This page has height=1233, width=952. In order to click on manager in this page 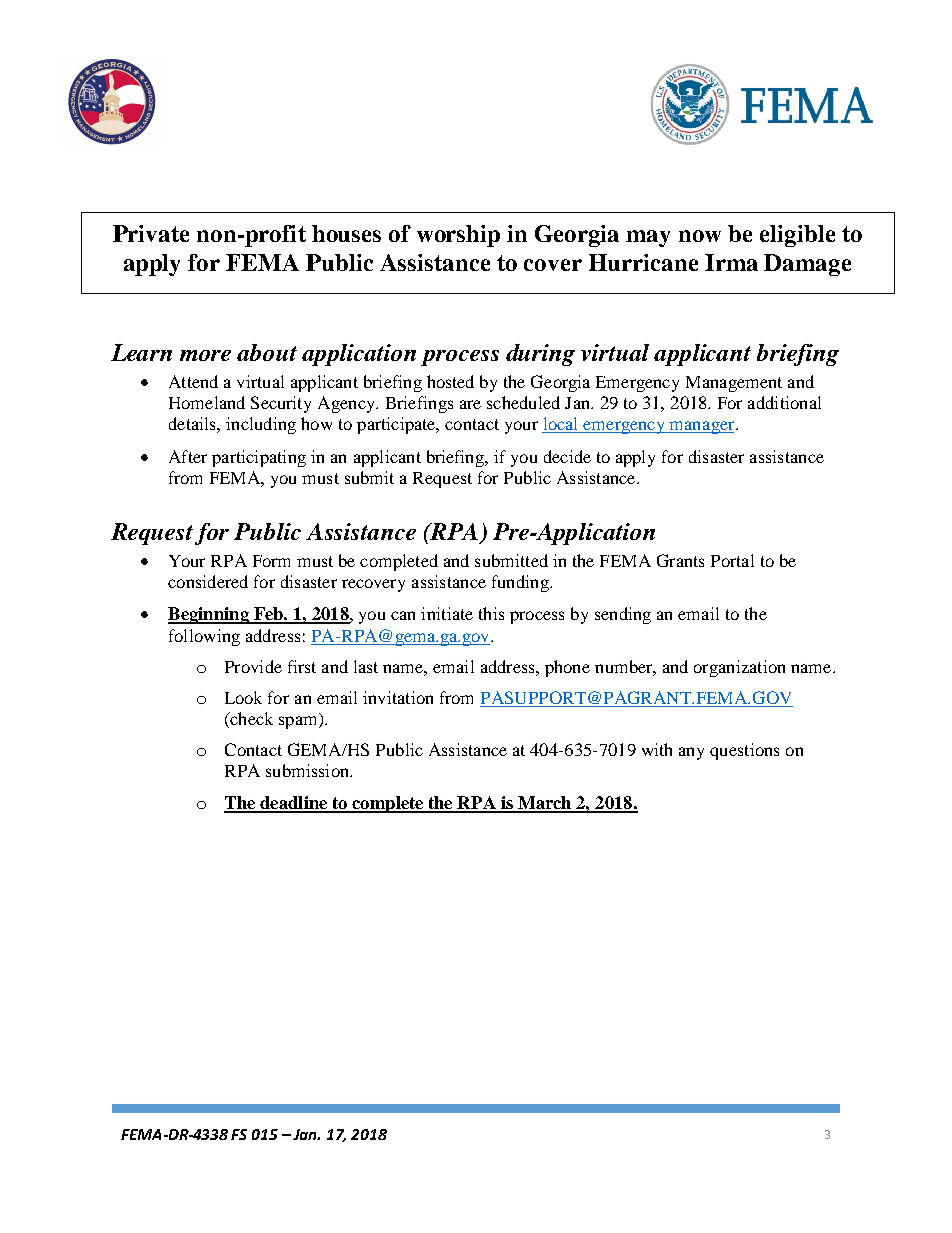, I will do `click(702, 427)`.
